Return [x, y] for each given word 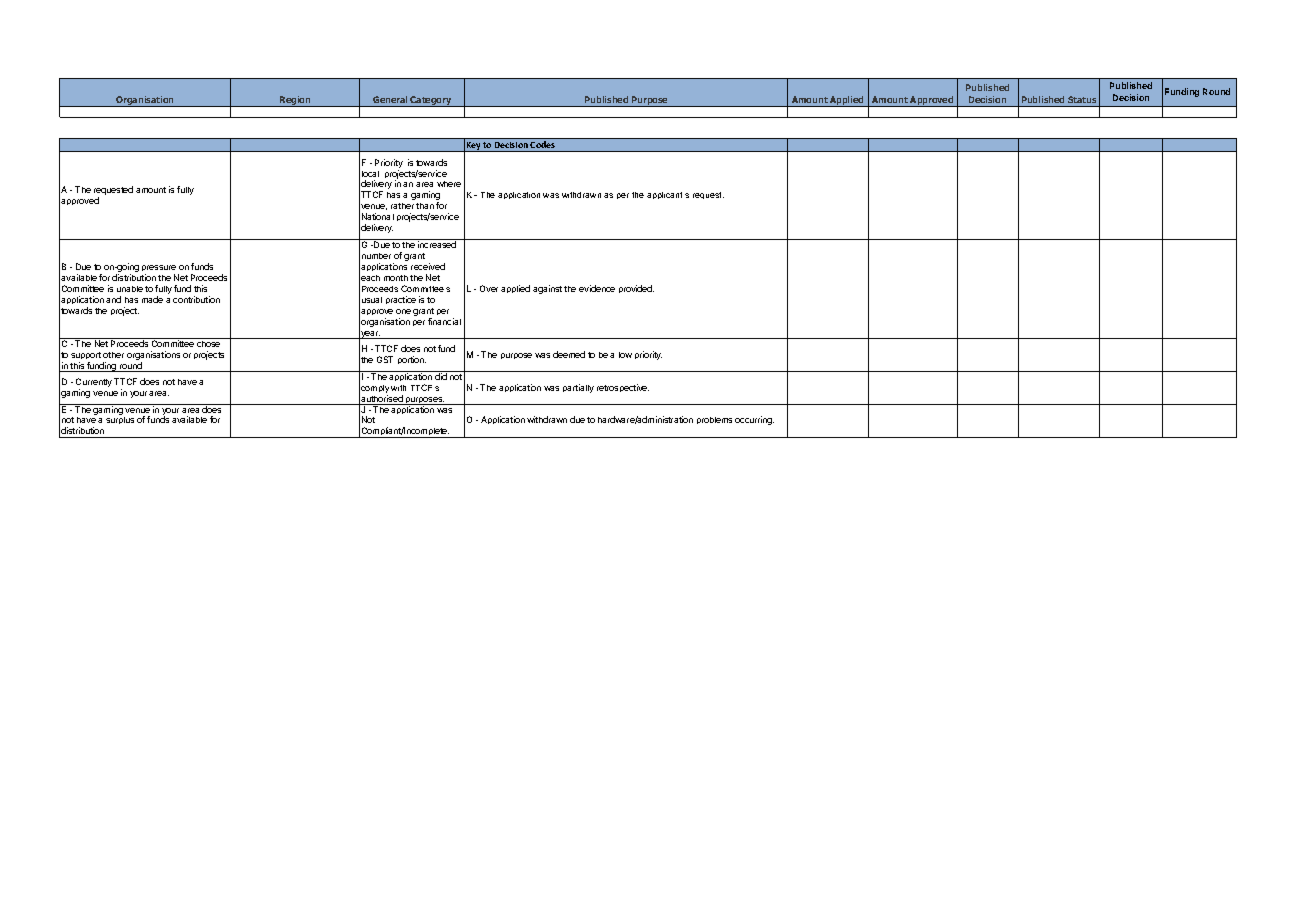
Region [295, 101]
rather [402, 206]
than [425, 206]
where [449, 184]
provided [636, 289]
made [152, 299]
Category [431, 101]
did [441, 375]
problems [714, 420]
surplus [120, 420]
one [403, 311]
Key [474, 147]
